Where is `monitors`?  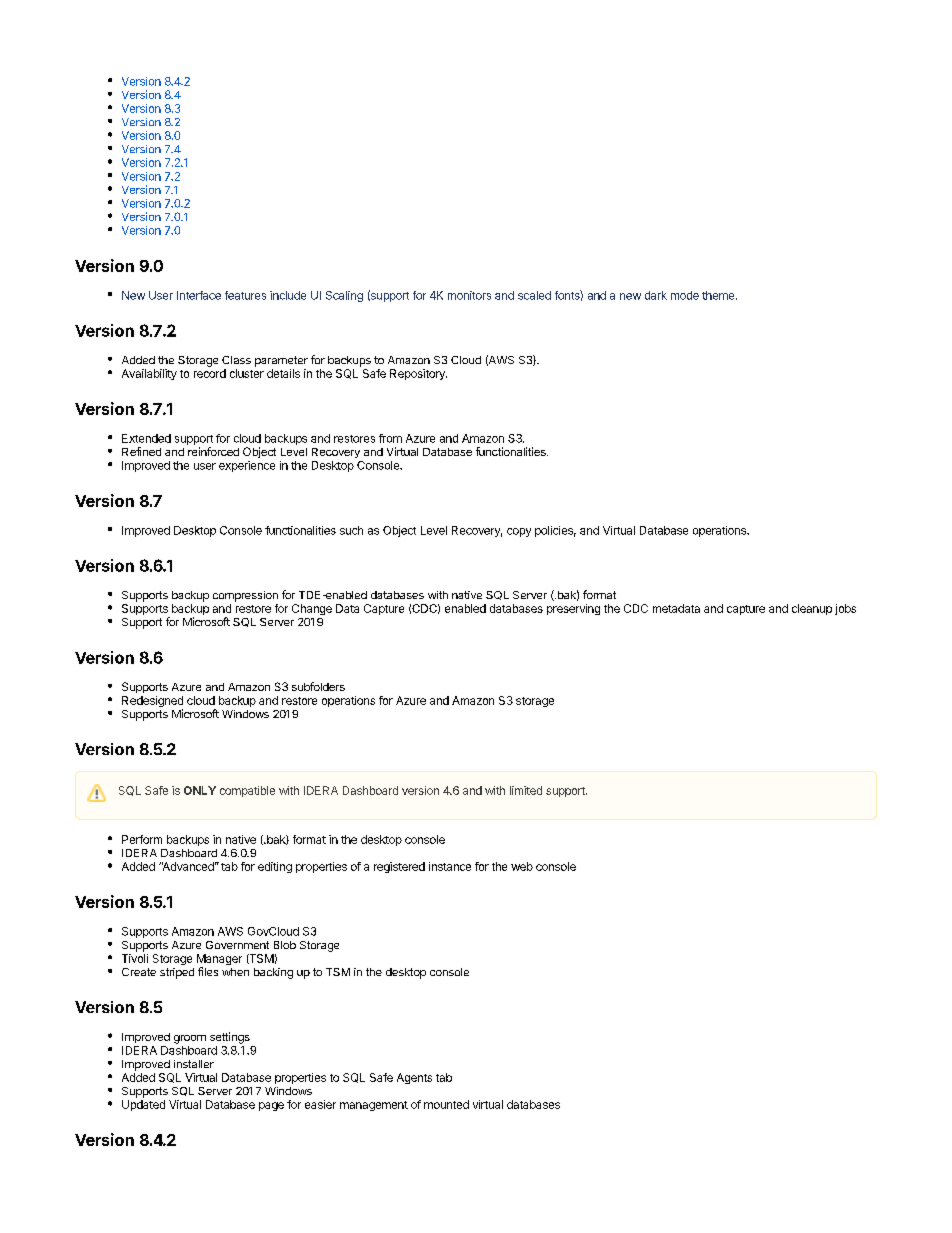
monitors is located at coordinates (469, 295).
